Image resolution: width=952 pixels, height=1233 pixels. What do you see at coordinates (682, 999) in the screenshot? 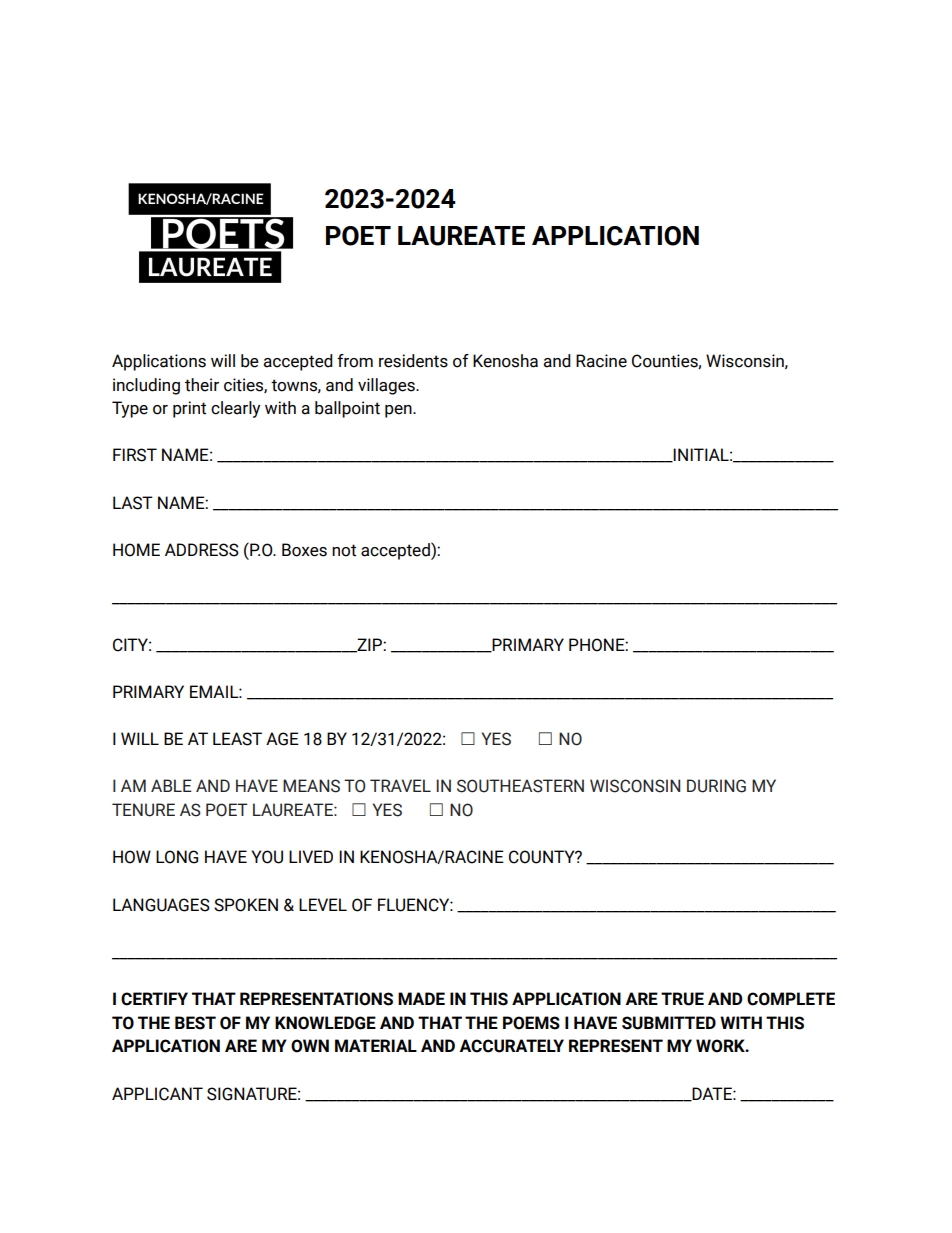
I see `TRUE` at bounding box center [682, 999].
